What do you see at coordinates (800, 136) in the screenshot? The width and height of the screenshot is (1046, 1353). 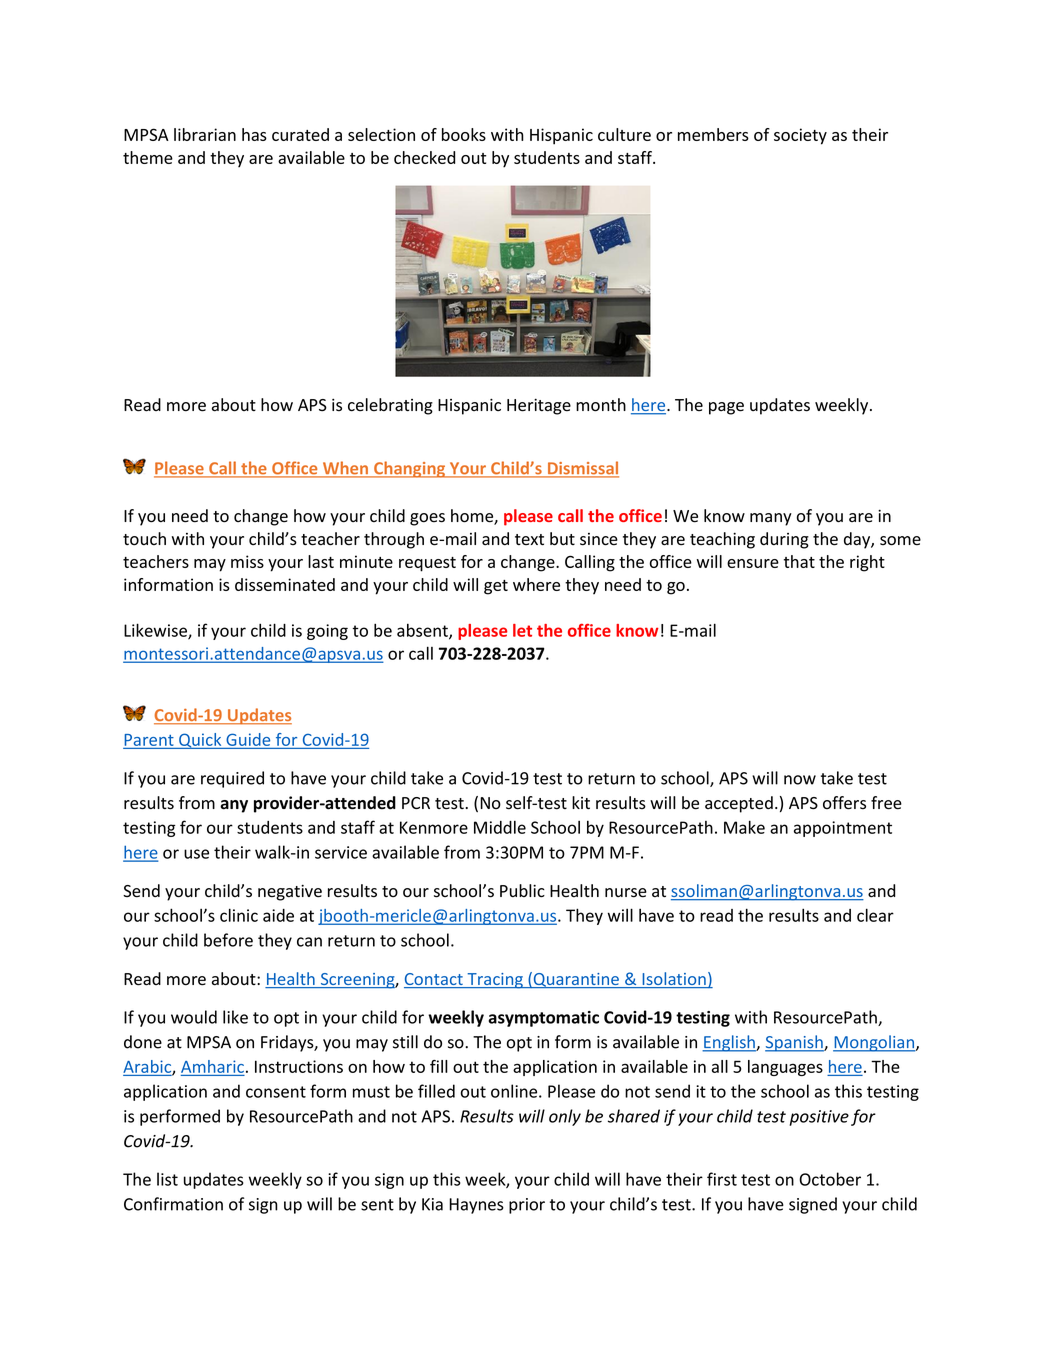 I see `society` at bounding box center [800, 136].
